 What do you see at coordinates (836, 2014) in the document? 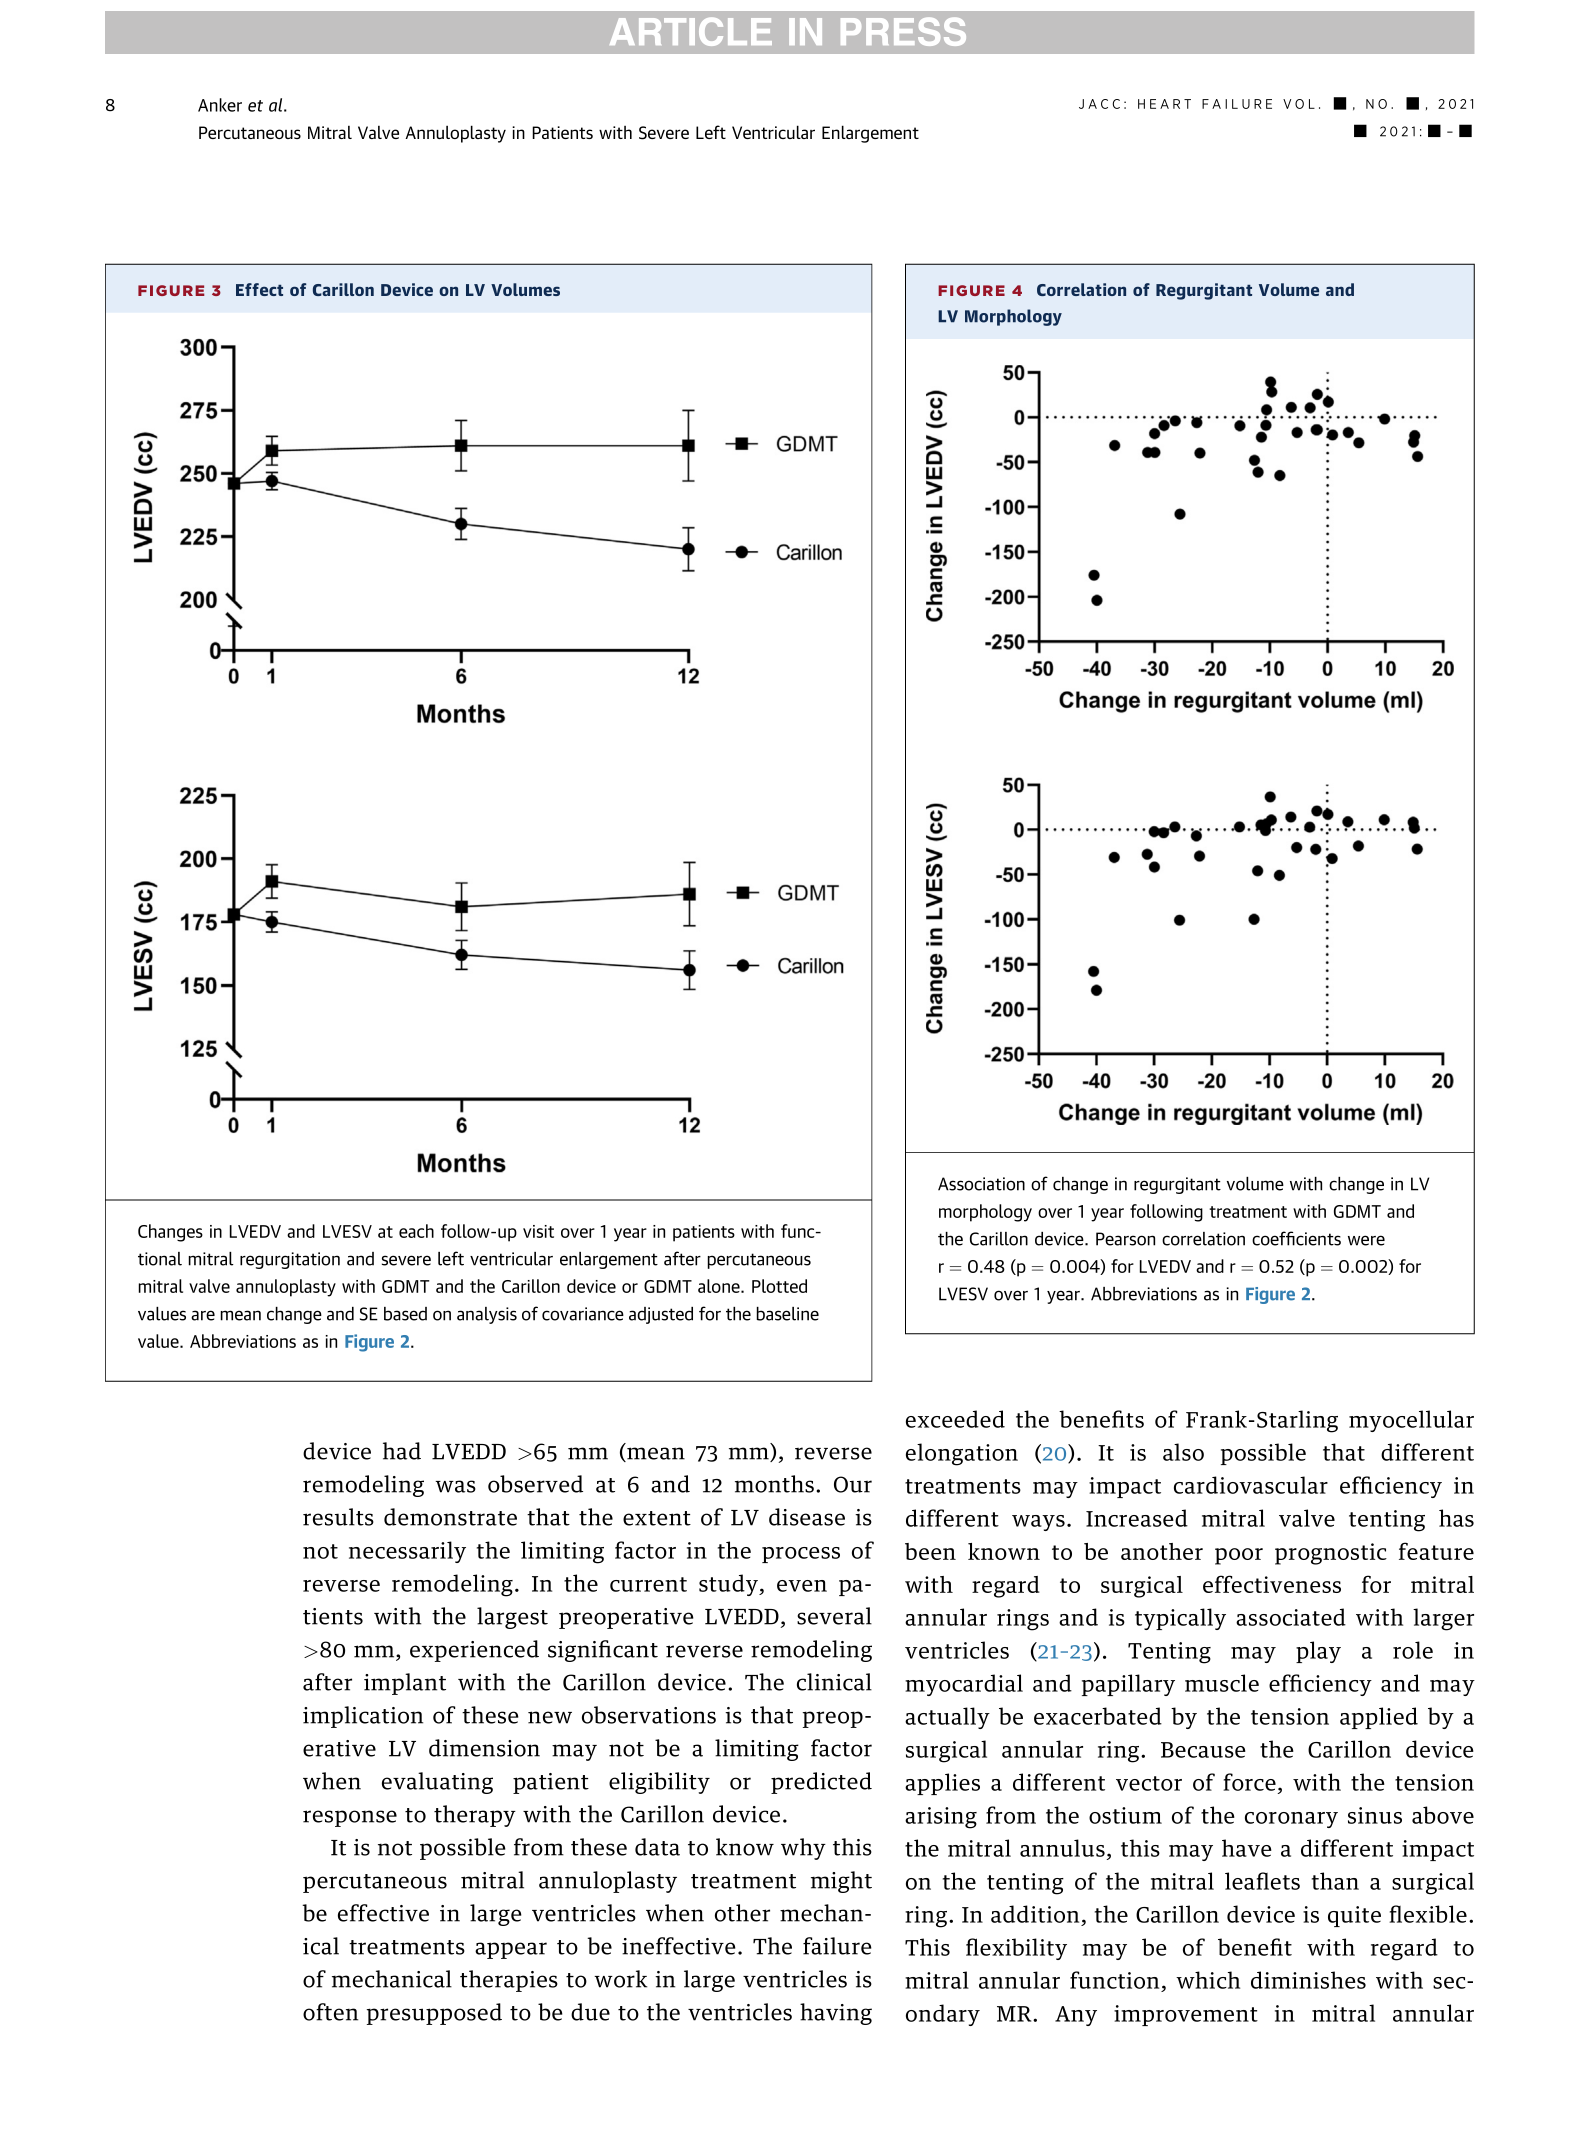
I see `having` at bounding box center [836, 2014].
